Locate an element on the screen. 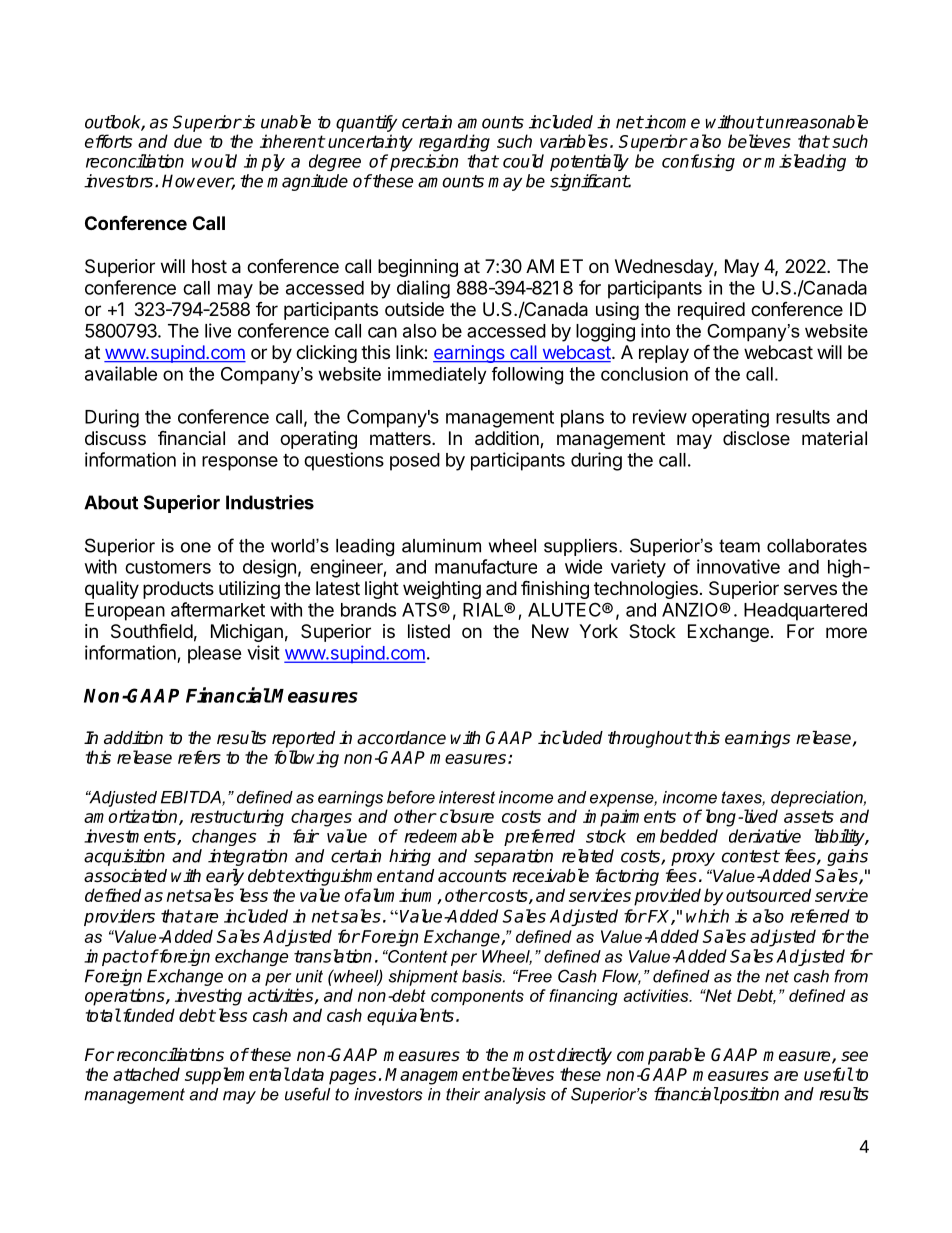 The height and width of the screenshot is (1233, 952). derivative is located at coordinates (765, 836).
